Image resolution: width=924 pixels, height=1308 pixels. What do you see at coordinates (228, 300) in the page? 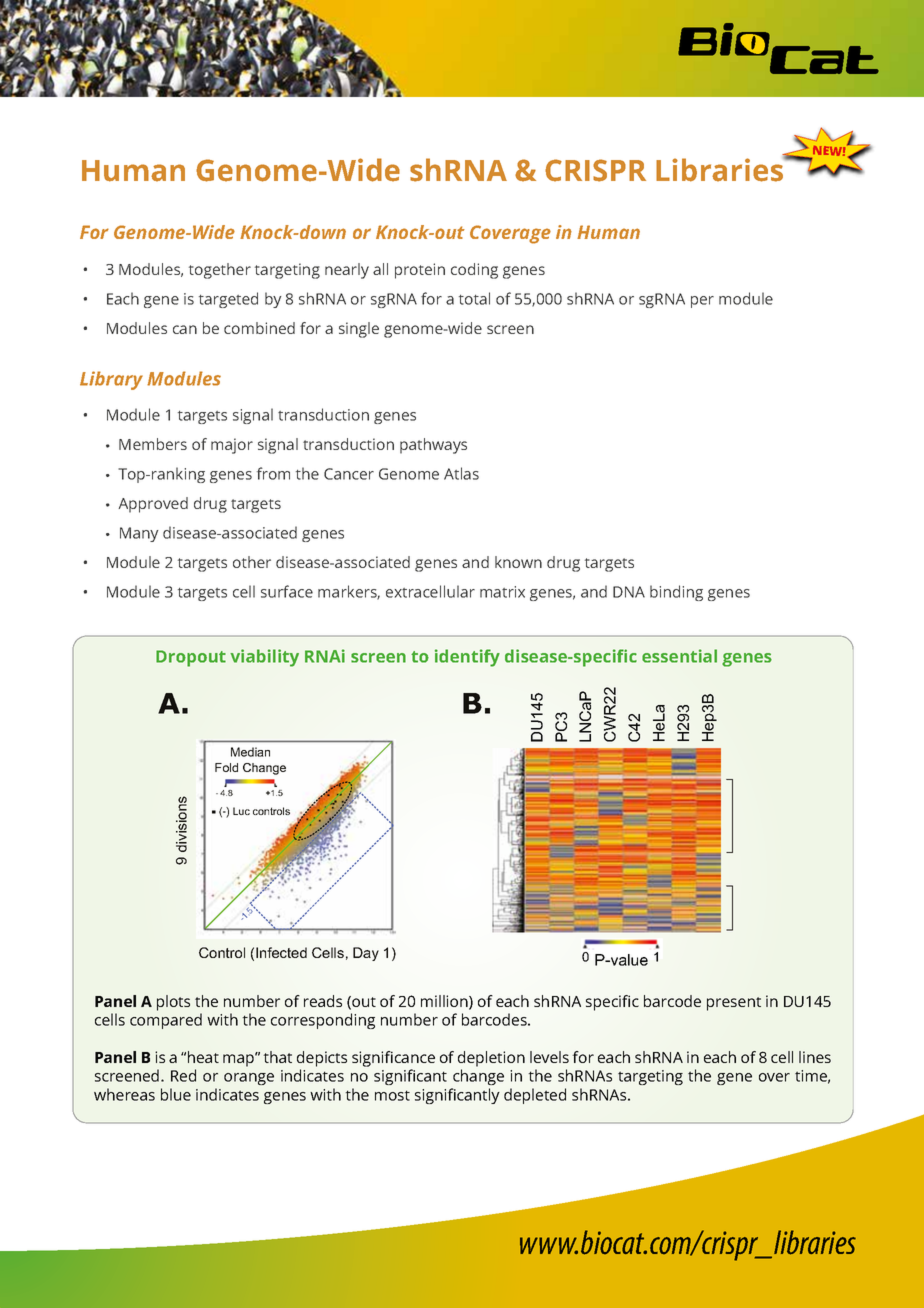
I see `targeted` at bounding box center [228, 300].
